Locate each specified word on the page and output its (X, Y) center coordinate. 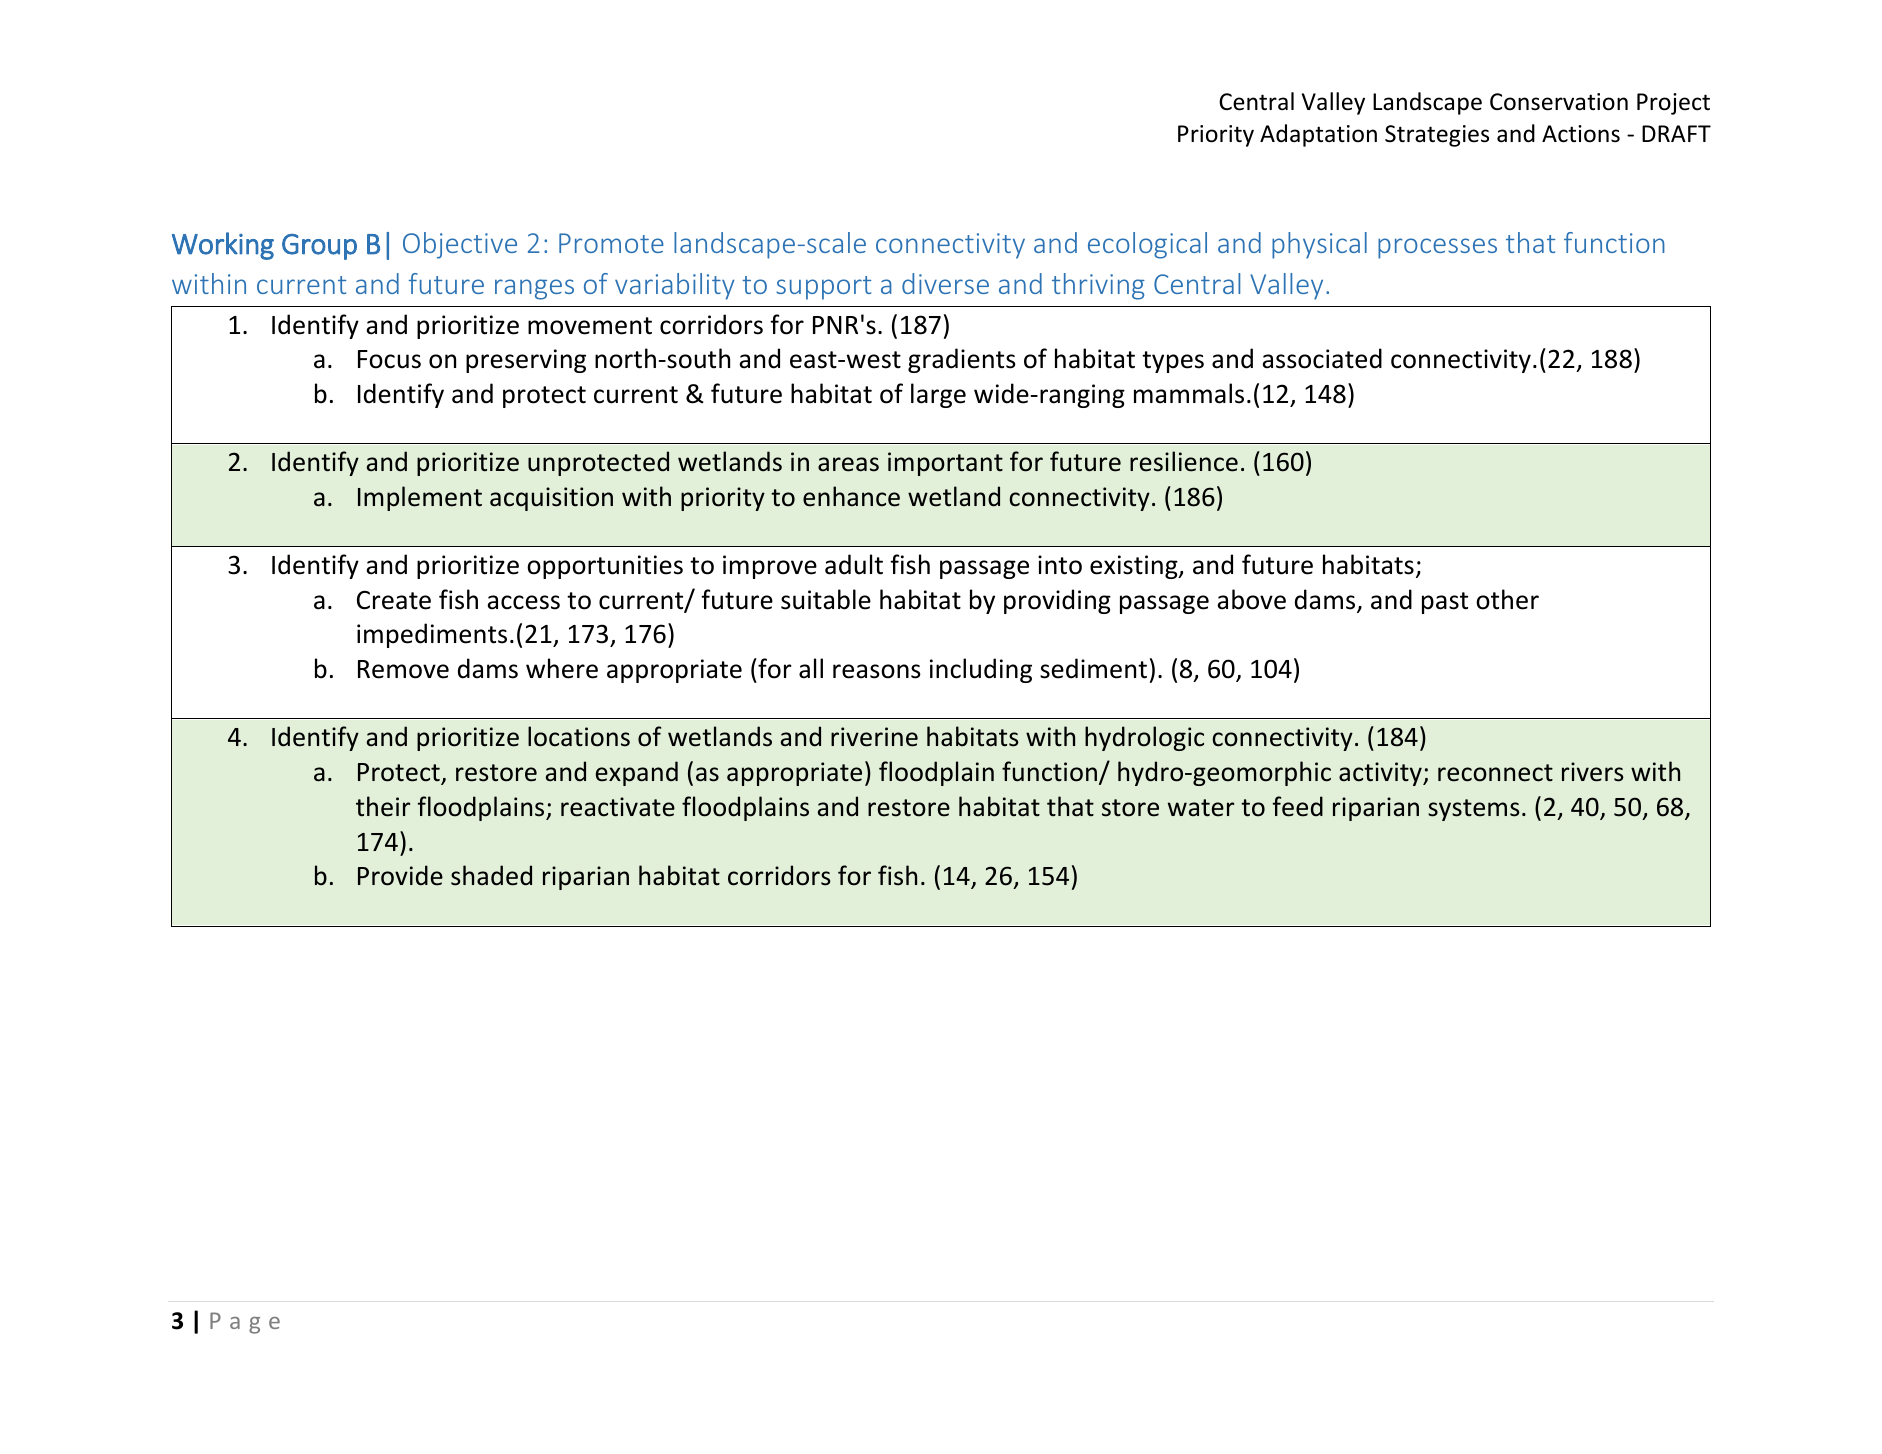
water (1201, 808)
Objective (460, 245)
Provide (400, 875)
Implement (420, 498)
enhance (851, 496)
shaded (491, 875)
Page (245, 1323)
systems (1474, 810)
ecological (1147, 245)
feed (1297, 806)
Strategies (1437, 136)
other (1507, 599)
